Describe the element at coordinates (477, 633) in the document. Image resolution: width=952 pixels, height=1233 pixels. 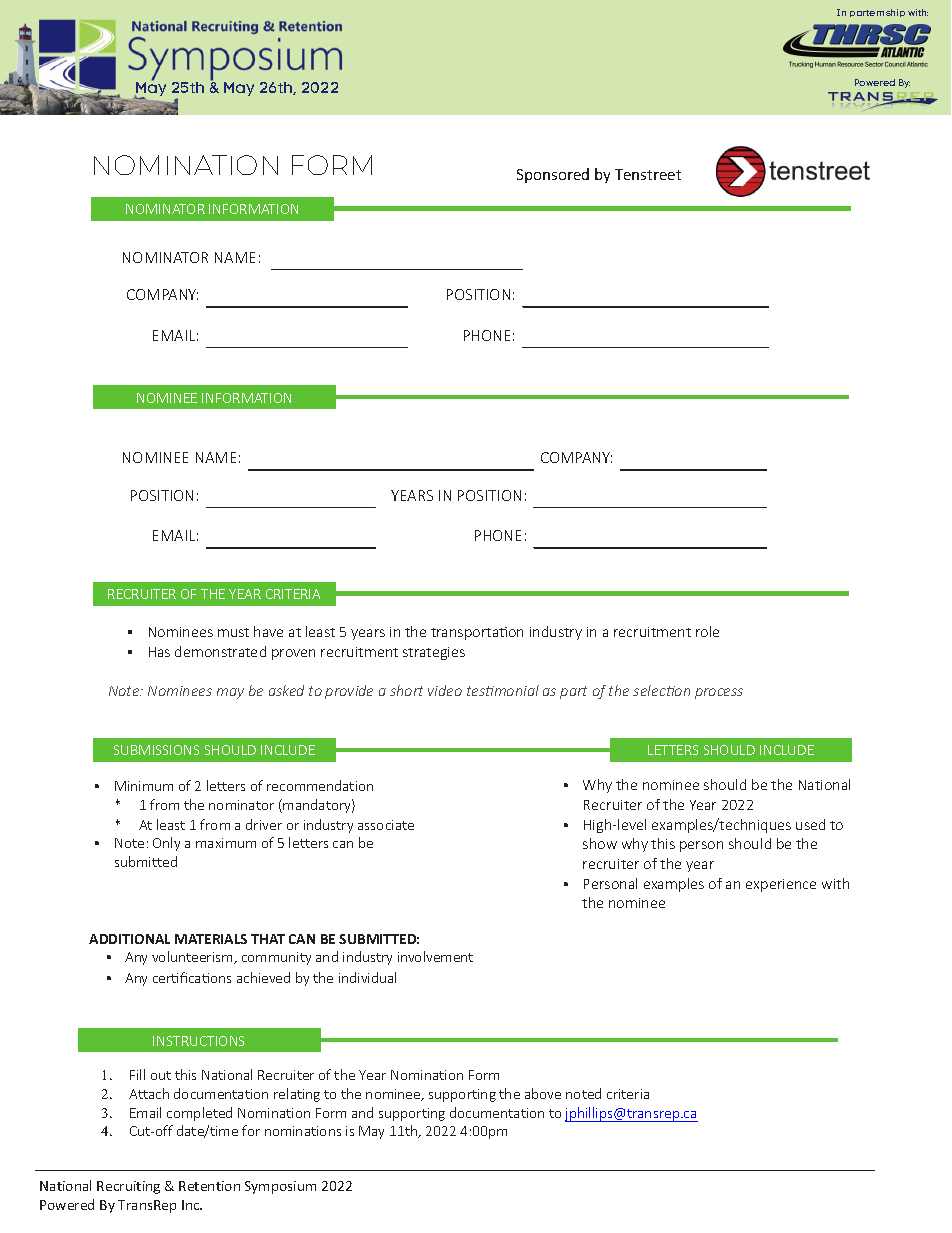
I see `transportation` at that location.
